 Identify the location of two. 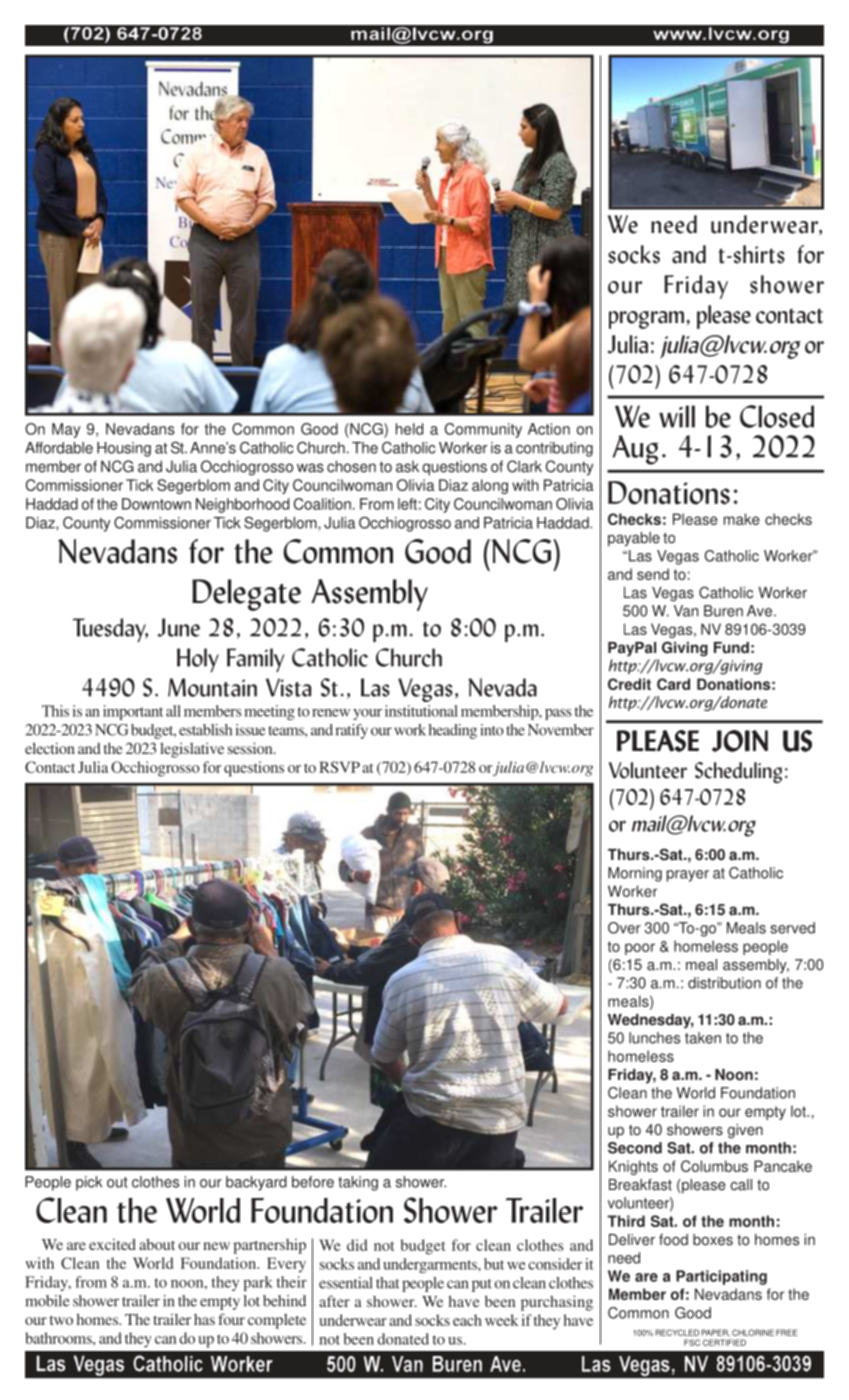
(61, 1320).
